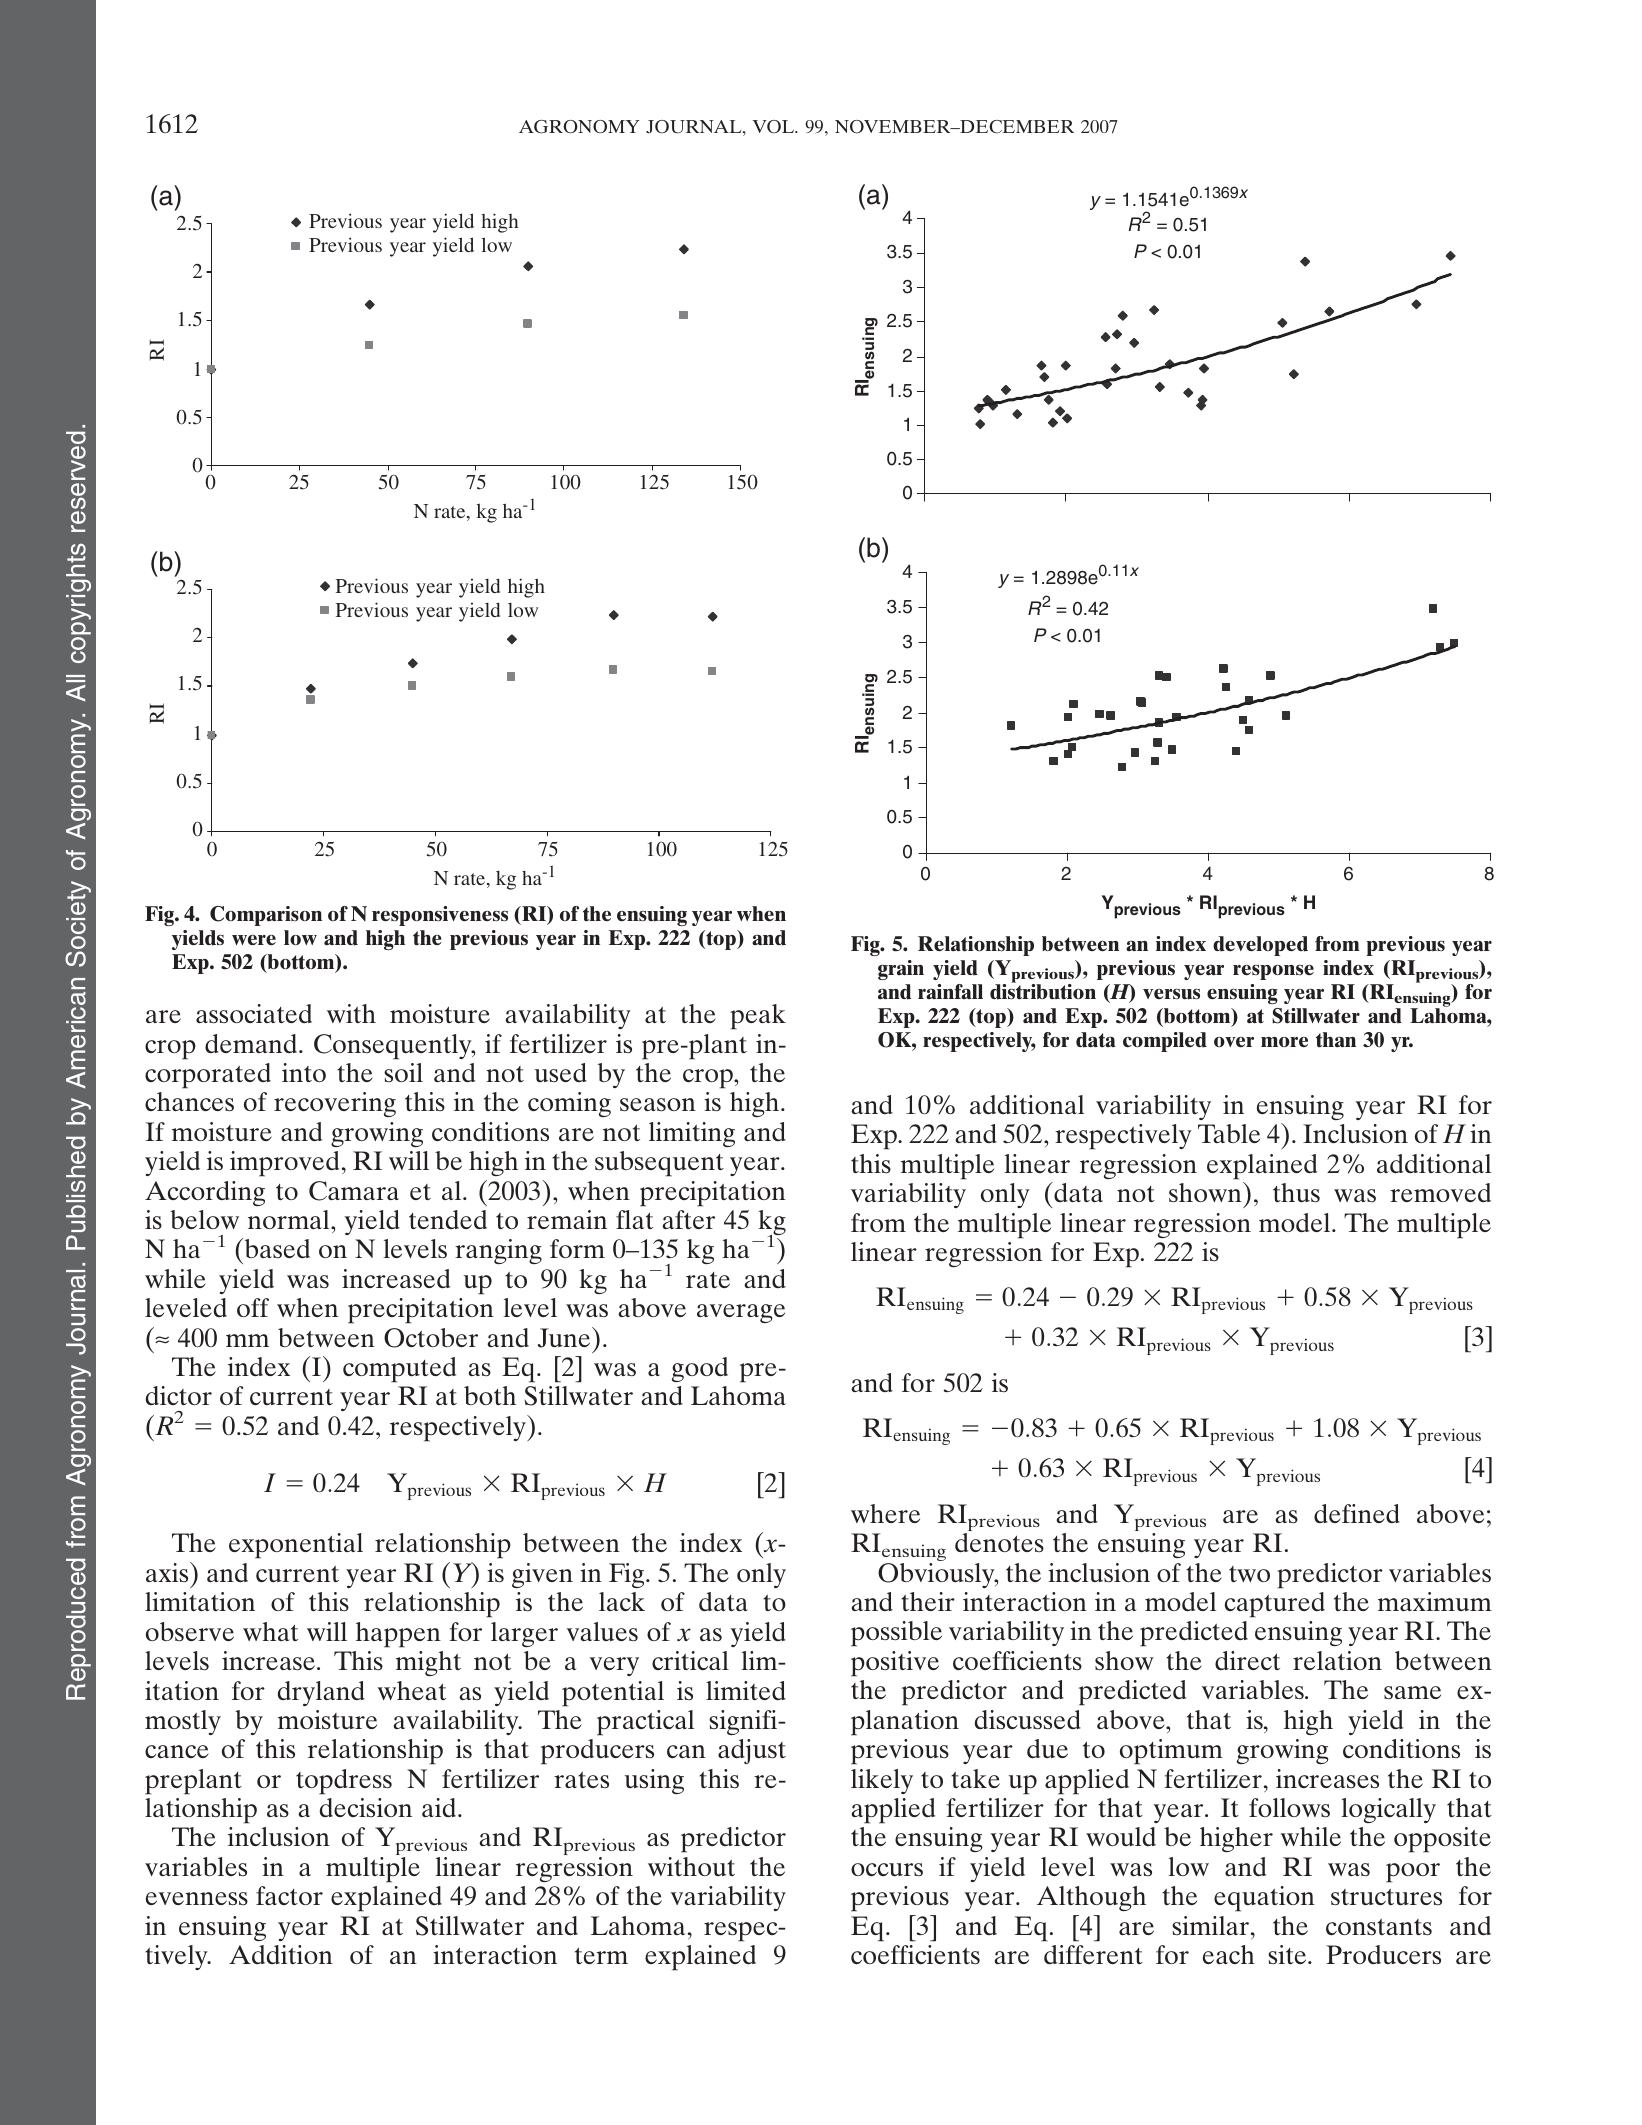 The image size is (1642, 2125). I want to click on responsiveness, so click(440, 916).
